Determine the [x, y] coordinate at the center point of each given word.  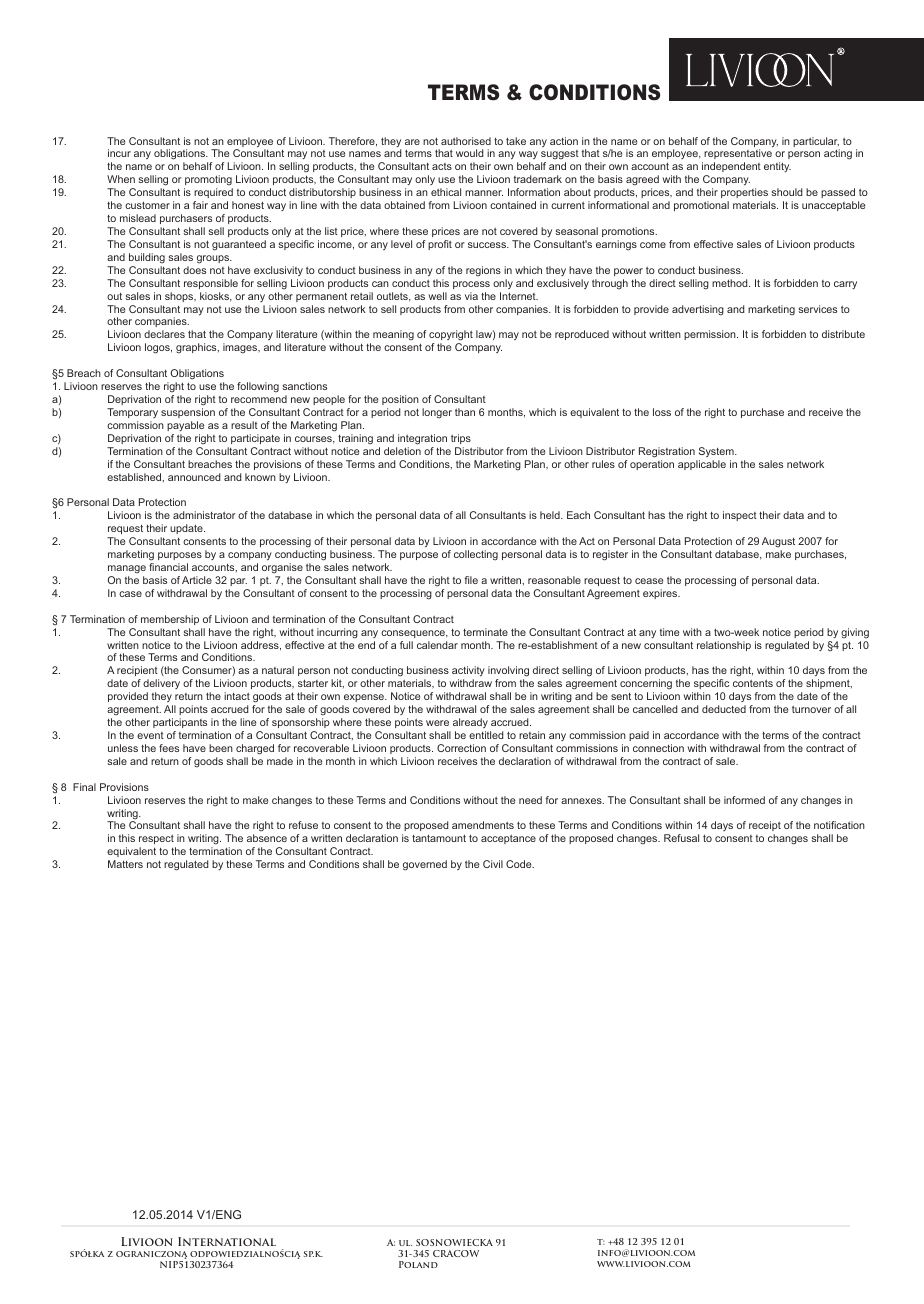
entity [777, 167]
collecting [476, 555]
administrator [204, 515]
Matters [125, 864]
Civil [493, 864]
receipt [765, 828]
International [227, 1241]
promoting [208, 180]
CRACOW [456, 1253]
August [778, 542]
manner [484, 193]
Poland [418, 1264]
